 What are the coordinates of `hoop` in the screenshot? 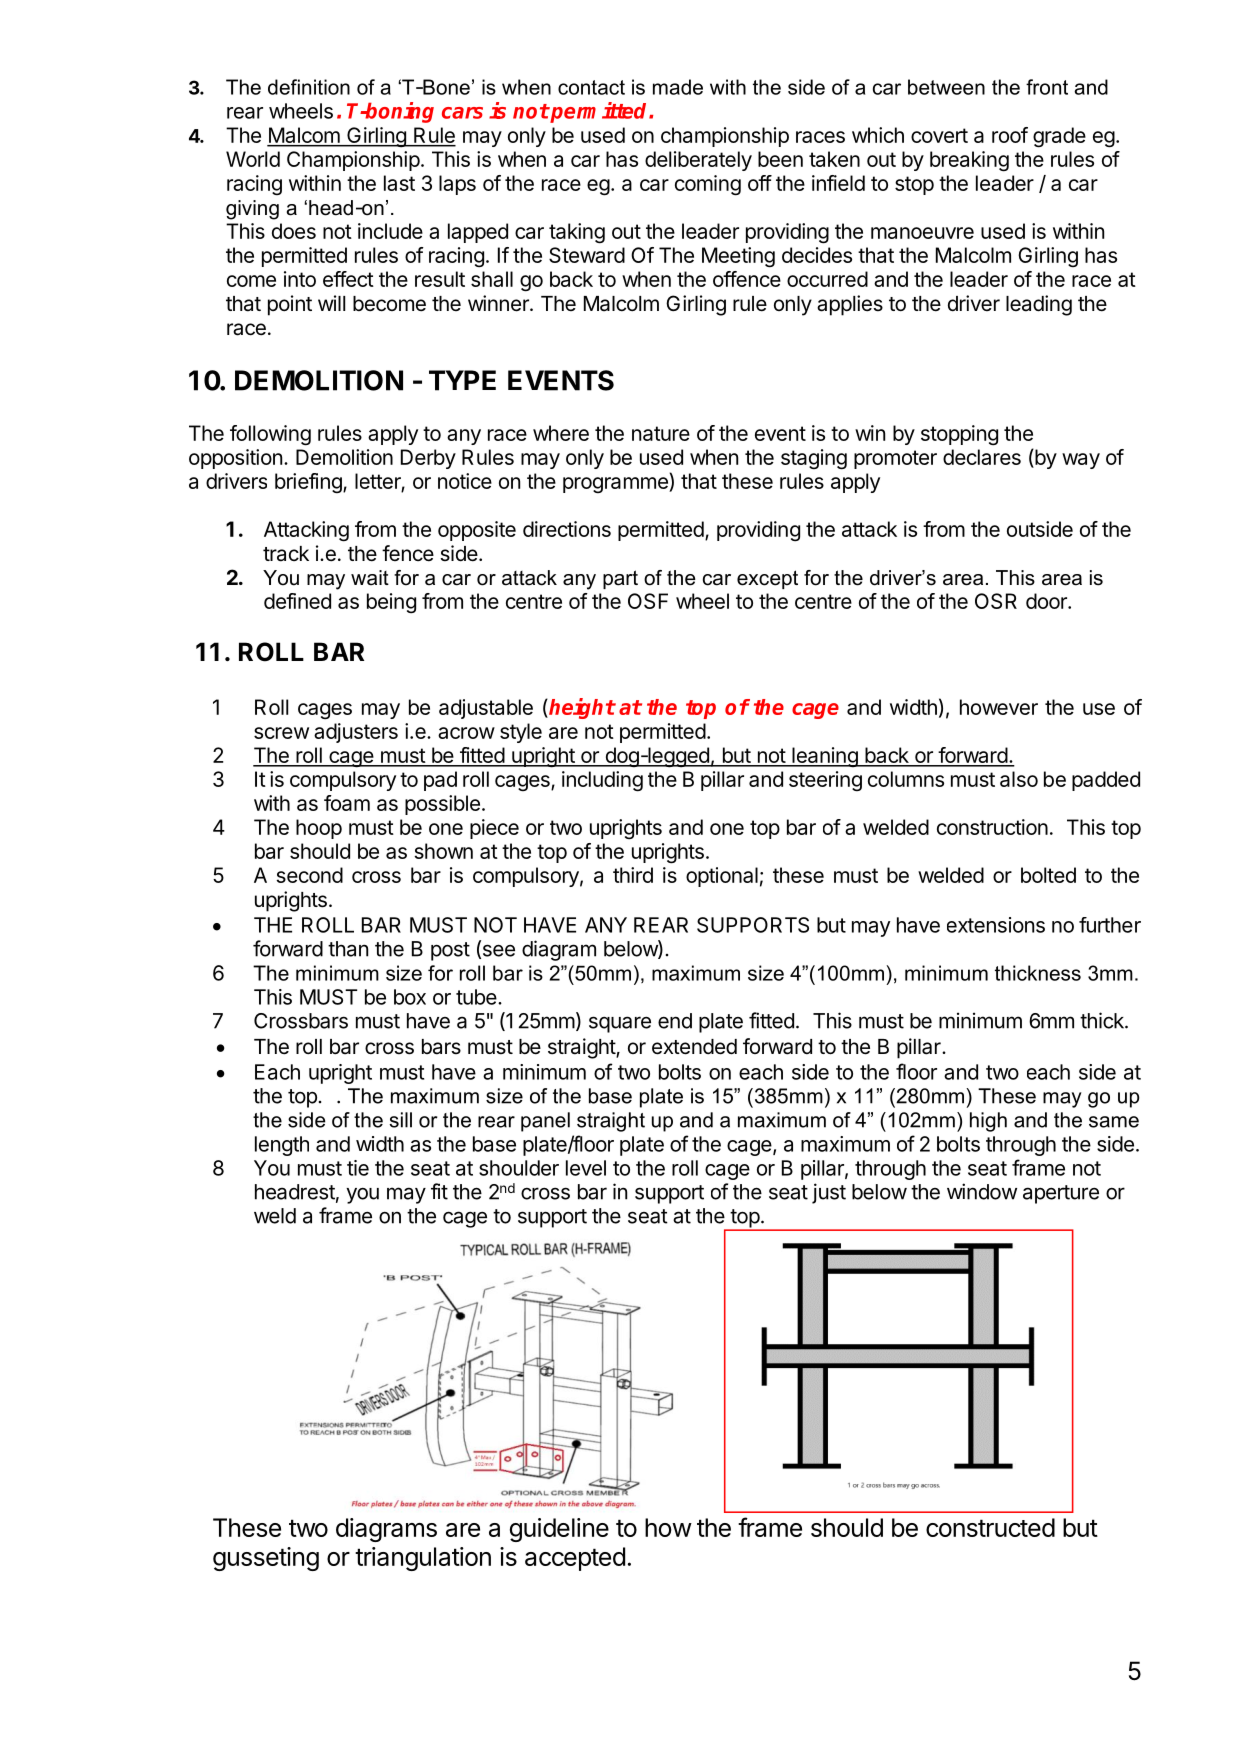 It's located at (319, 829).
